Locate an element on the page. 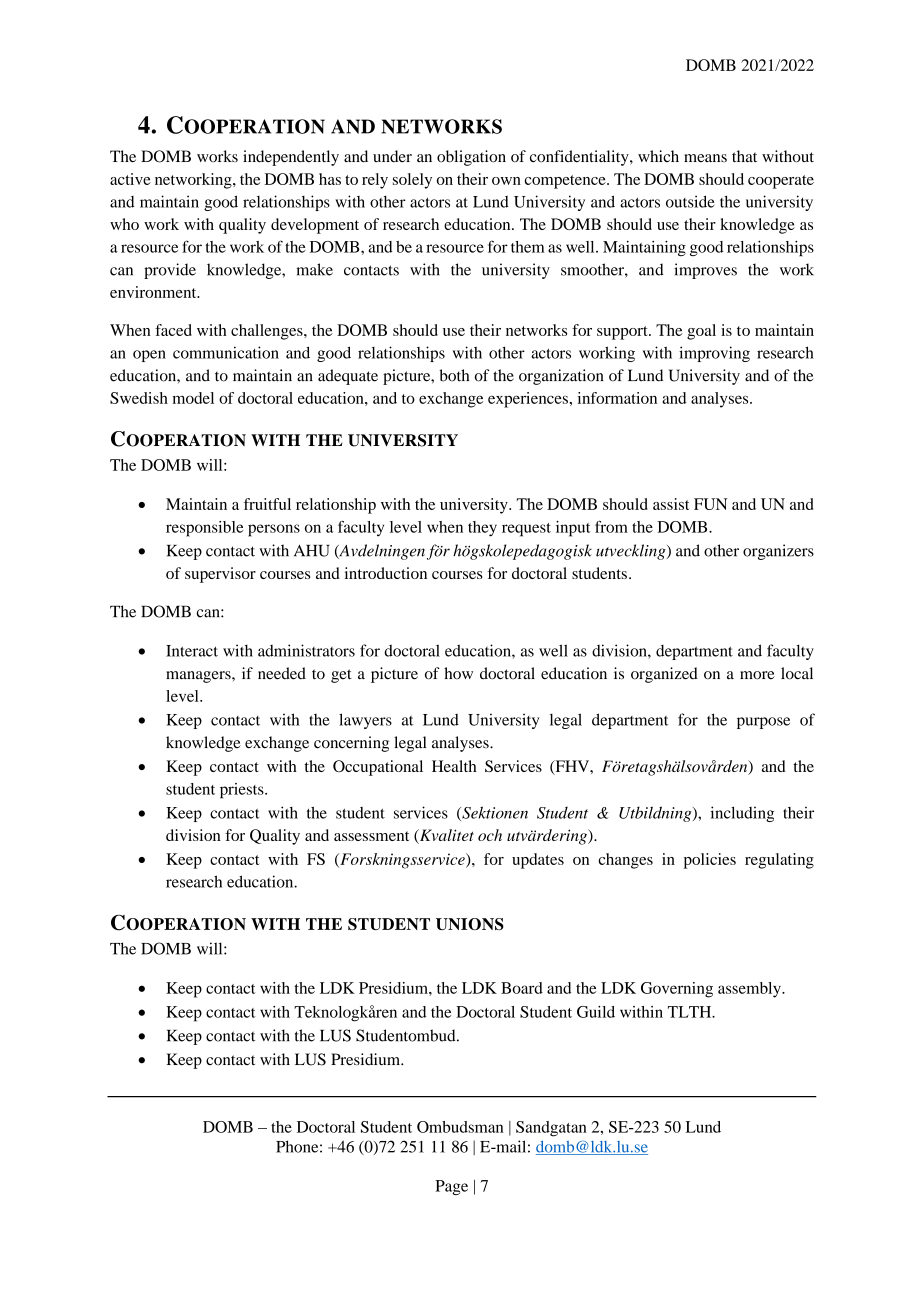 The width and height of the image is (924, 1308). active is located at coordinates (130, 179).
